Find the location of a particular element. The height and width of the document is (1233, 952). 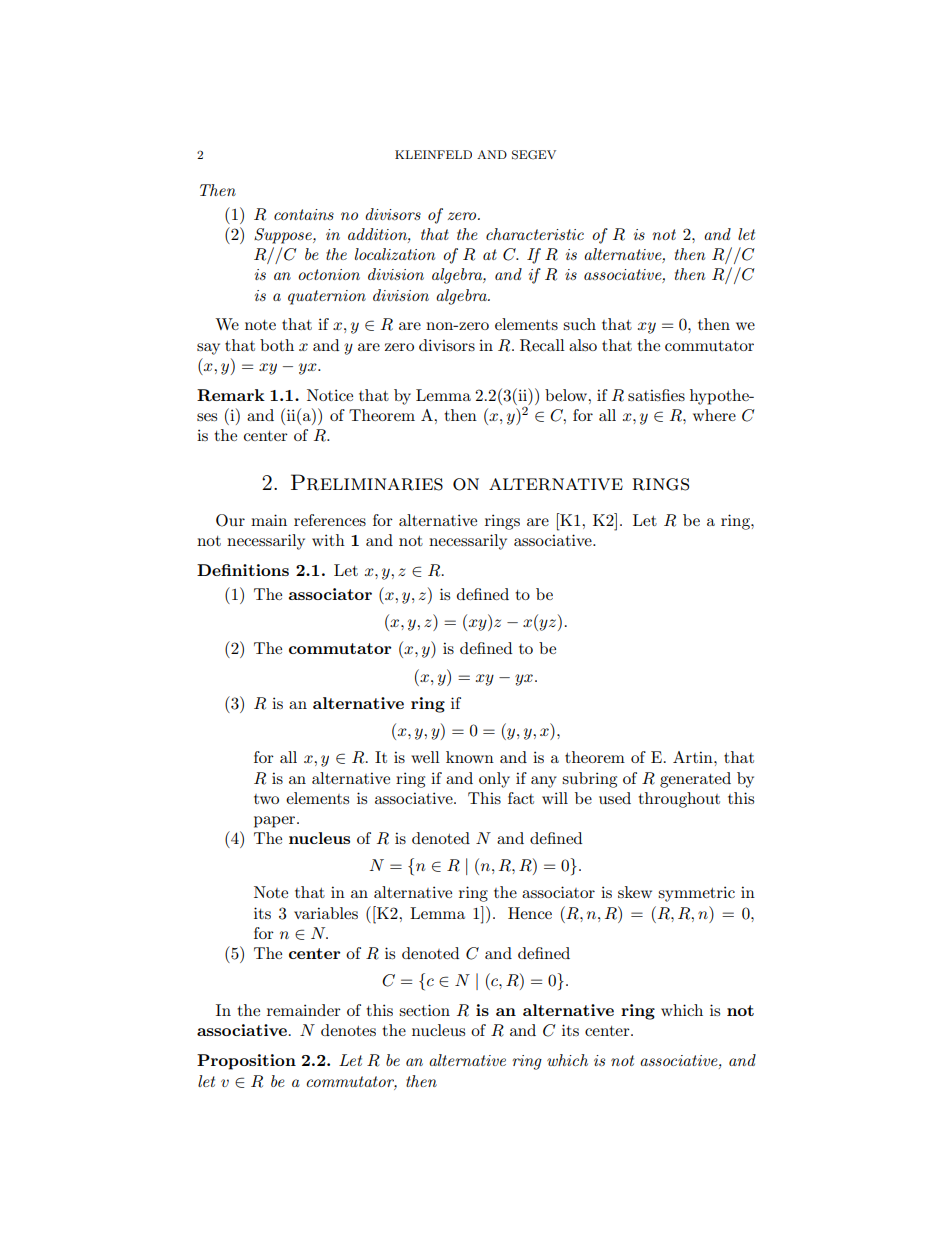

characteristic is located at coordinates (535, 234).
